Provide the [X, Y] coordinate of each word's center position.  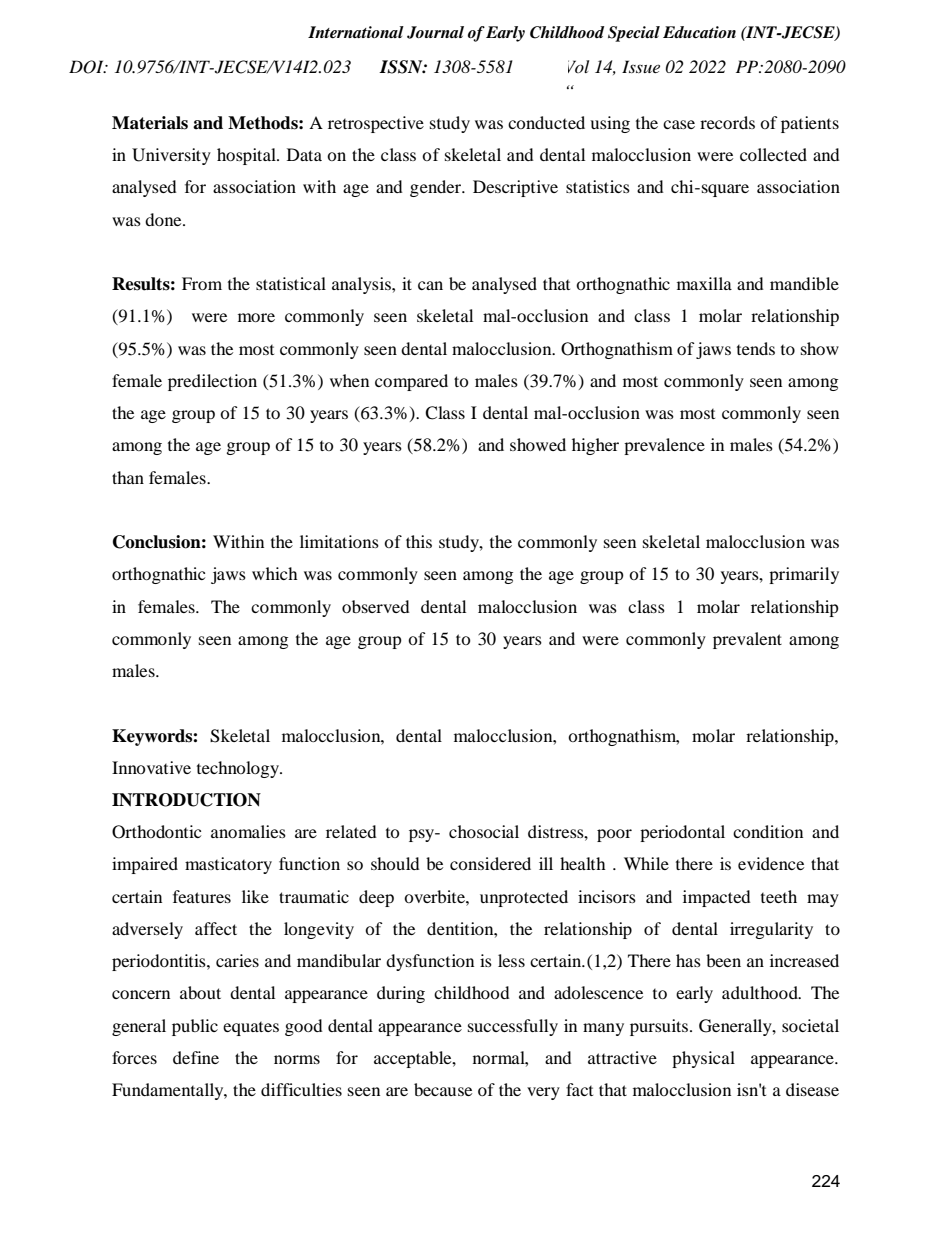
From [202, 283]
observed [376, 606]
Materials [150, 123]
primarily [804, 575]
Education [699, 32]
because [443, 1089]
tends [756, 348]
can [430, 285]
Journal [435, 32]
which [275, 573]
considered [490, 863]
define [196, 1057]
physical [703, 1059]
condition [768, 831]
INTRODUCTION [186, 800]
